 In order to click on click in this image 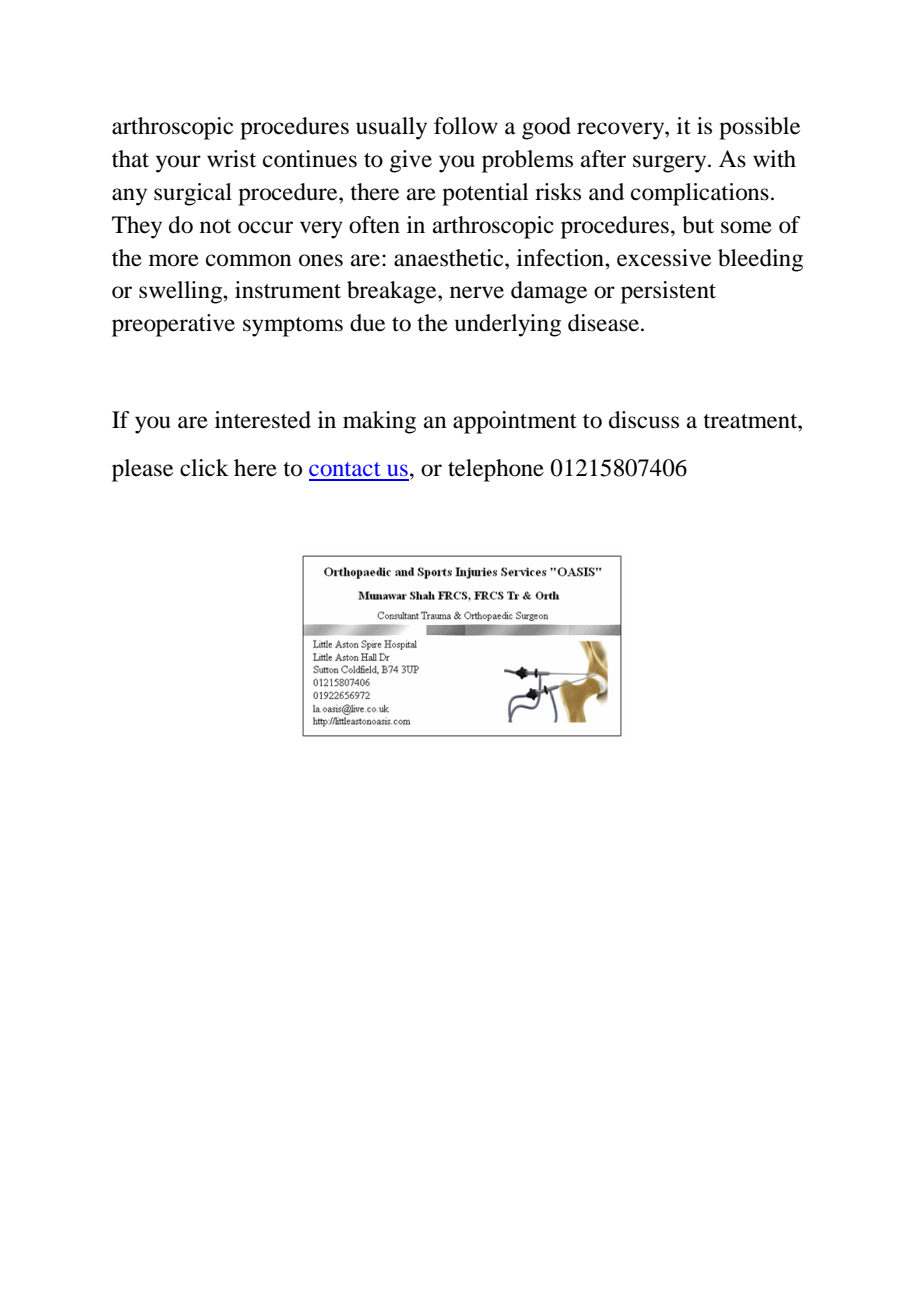, I will do `click(204, 468)`.
